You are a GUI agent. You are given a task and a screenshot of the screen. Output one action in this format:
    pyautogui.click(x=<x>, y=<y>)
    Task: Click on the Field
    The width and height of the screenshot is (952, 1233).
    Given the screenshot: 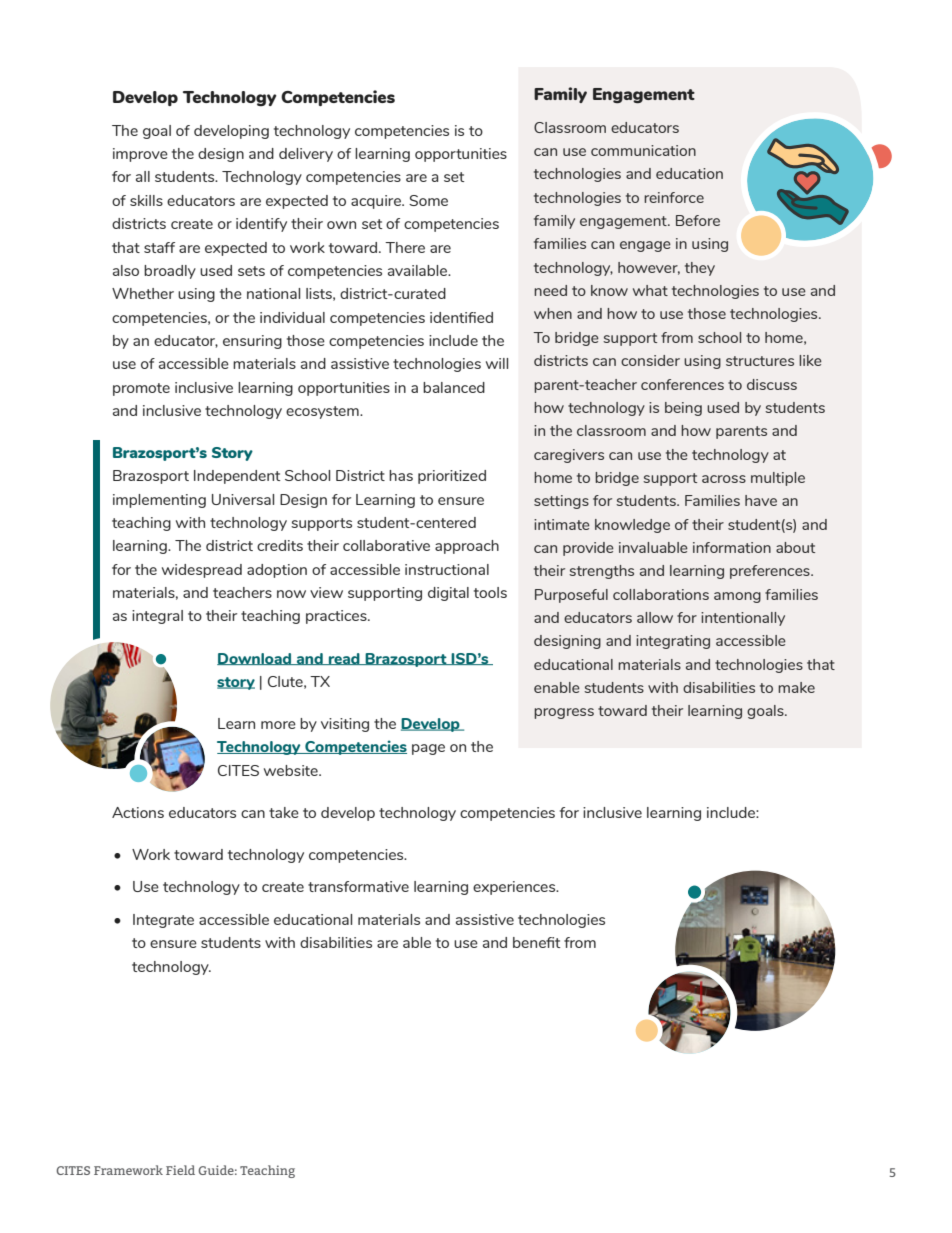 What is the action you would take?
    pyautogui.click(x=180, y=1170)
